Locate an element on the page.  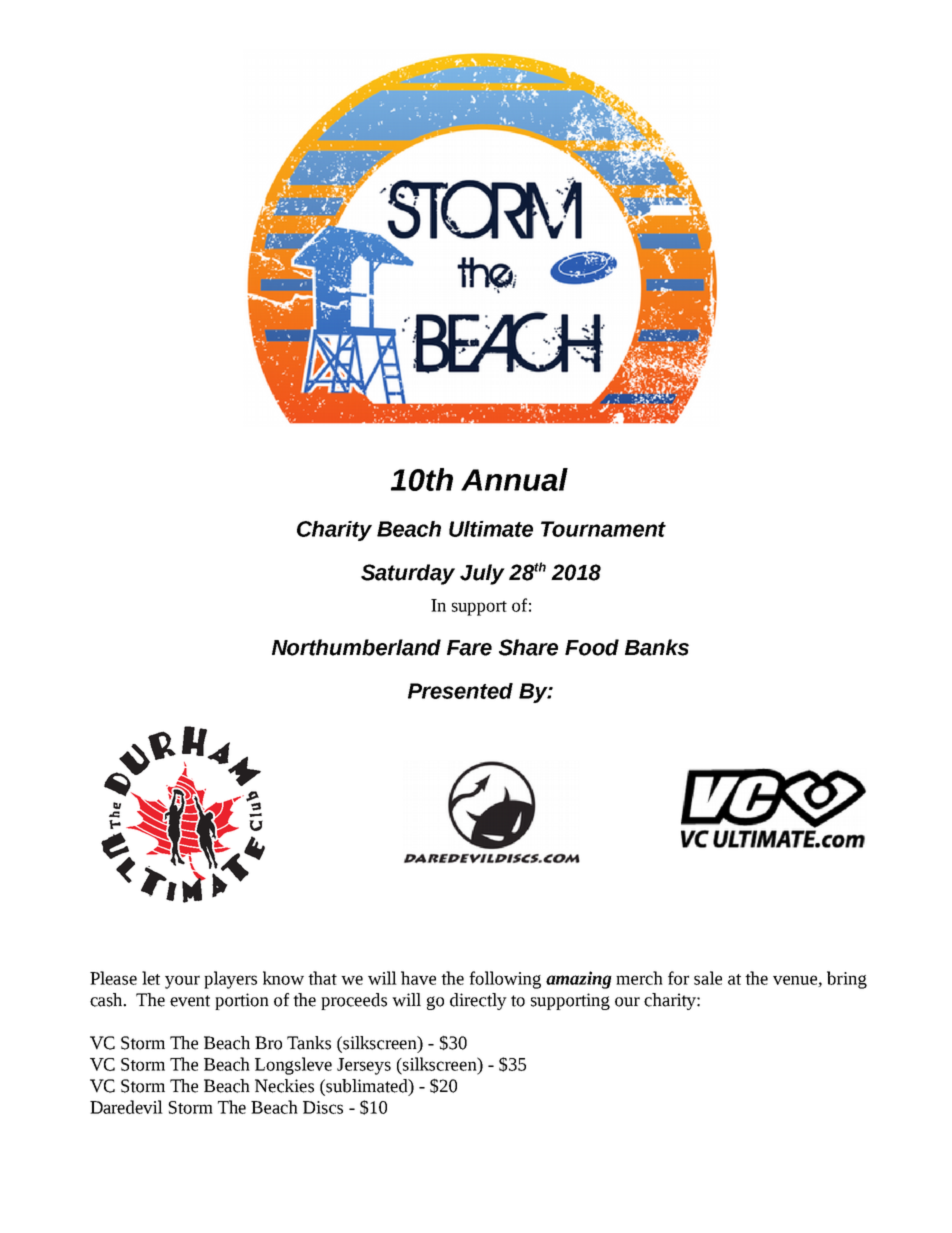
Northumberland is located at coordinates (356, 647).
